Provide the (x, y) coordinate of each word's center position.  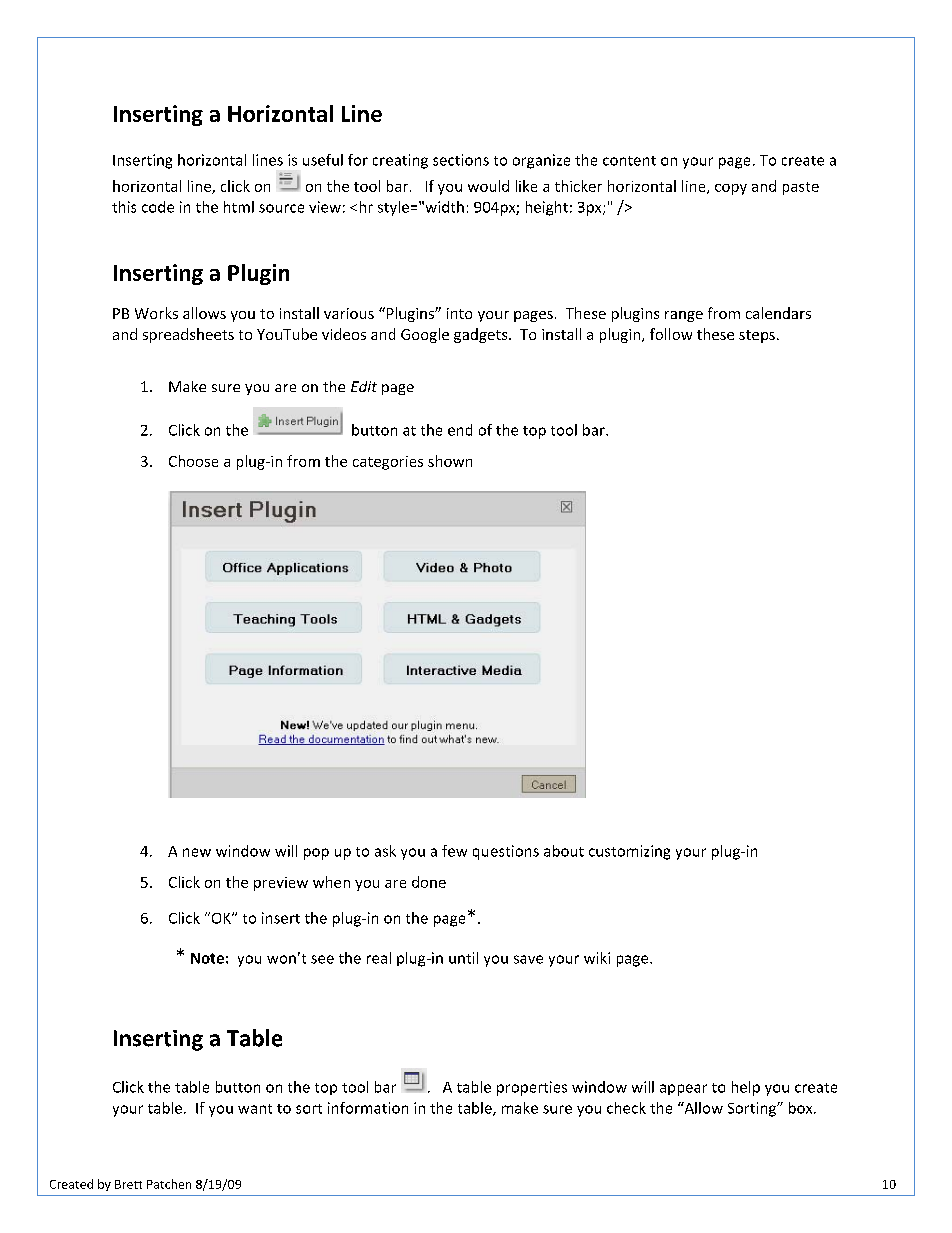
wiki (597, 958)
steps (757, 336)
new (197, 852)
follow (671, 334)
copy (731, 189)
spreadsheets (188, 335)
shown (450, 461)
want (255, 1109)
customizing (629, 852)
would (488, 186)
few (454, 851)
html (239, 207)
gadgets (482, 335)
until (463, 958)
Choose (193, 461)
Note (207, 958)
